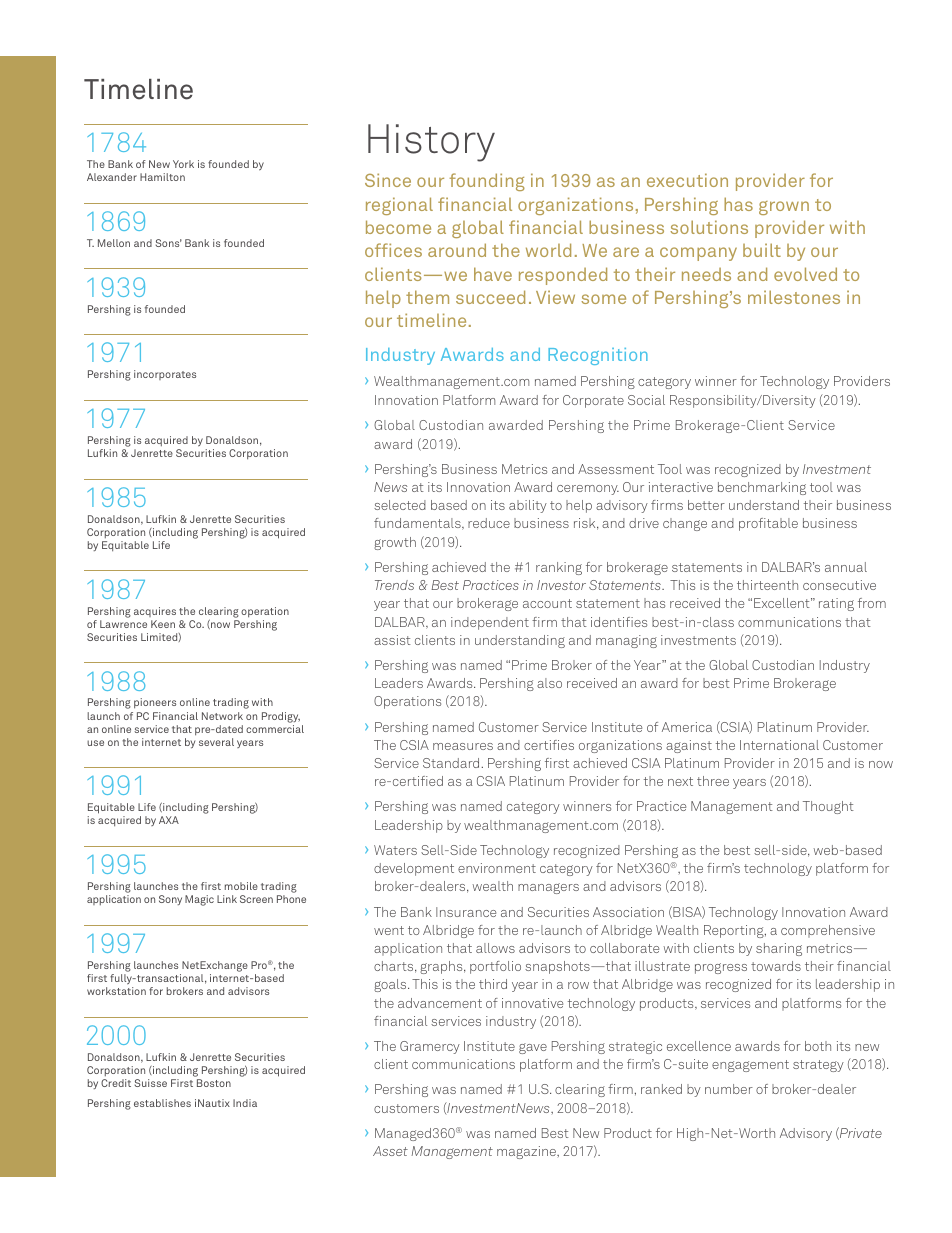 The width and height of the screenshot is (952, 1233). What do you see at coordinates (400, 505) in the screenshot?
I see `selected` at bounding box center [400, 505].
